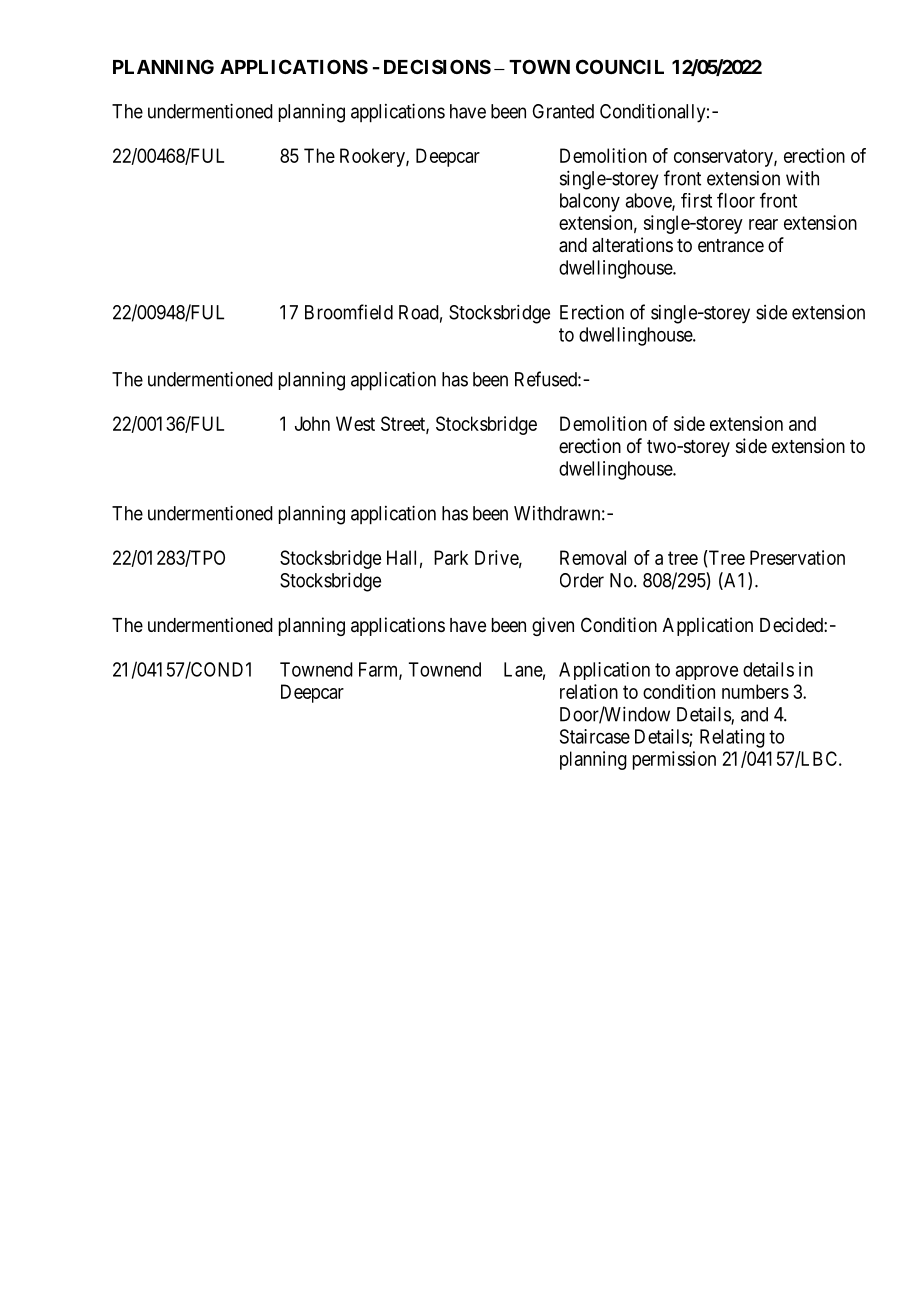 This document has height=1308, width=924. Describe the element at coordinates (451, 557) in the document. I see `Park` at that location.
